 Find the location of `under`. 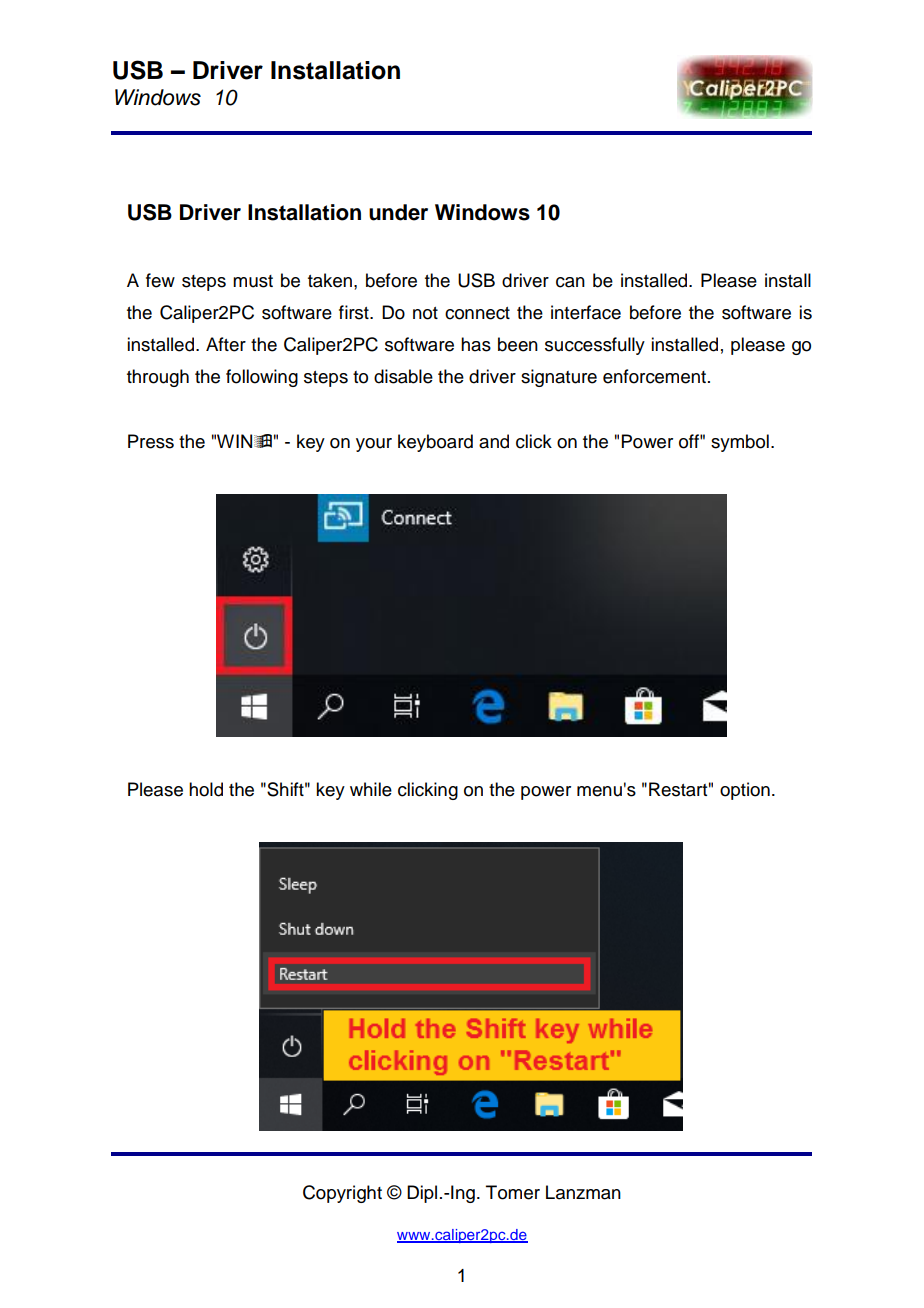

under is located at coordinates (398, 212).
